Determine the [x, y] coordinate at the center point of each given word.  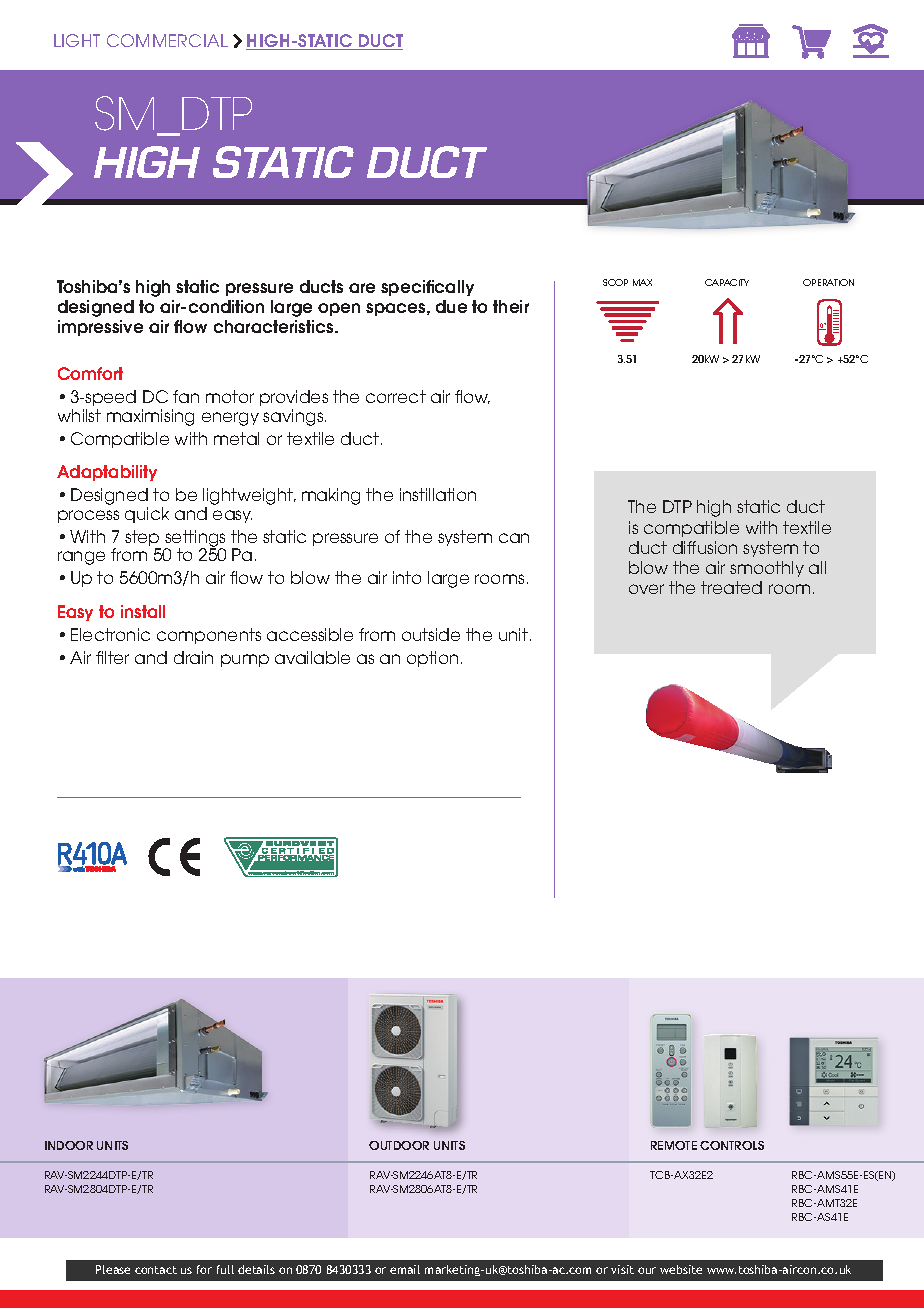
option [432, 659]
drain [193, 657]
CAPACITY [727, 282]
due [451, 306]
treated [731, 587]
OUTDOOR [399, 1145]
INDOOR [69, 1145]
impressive [100, 328]
